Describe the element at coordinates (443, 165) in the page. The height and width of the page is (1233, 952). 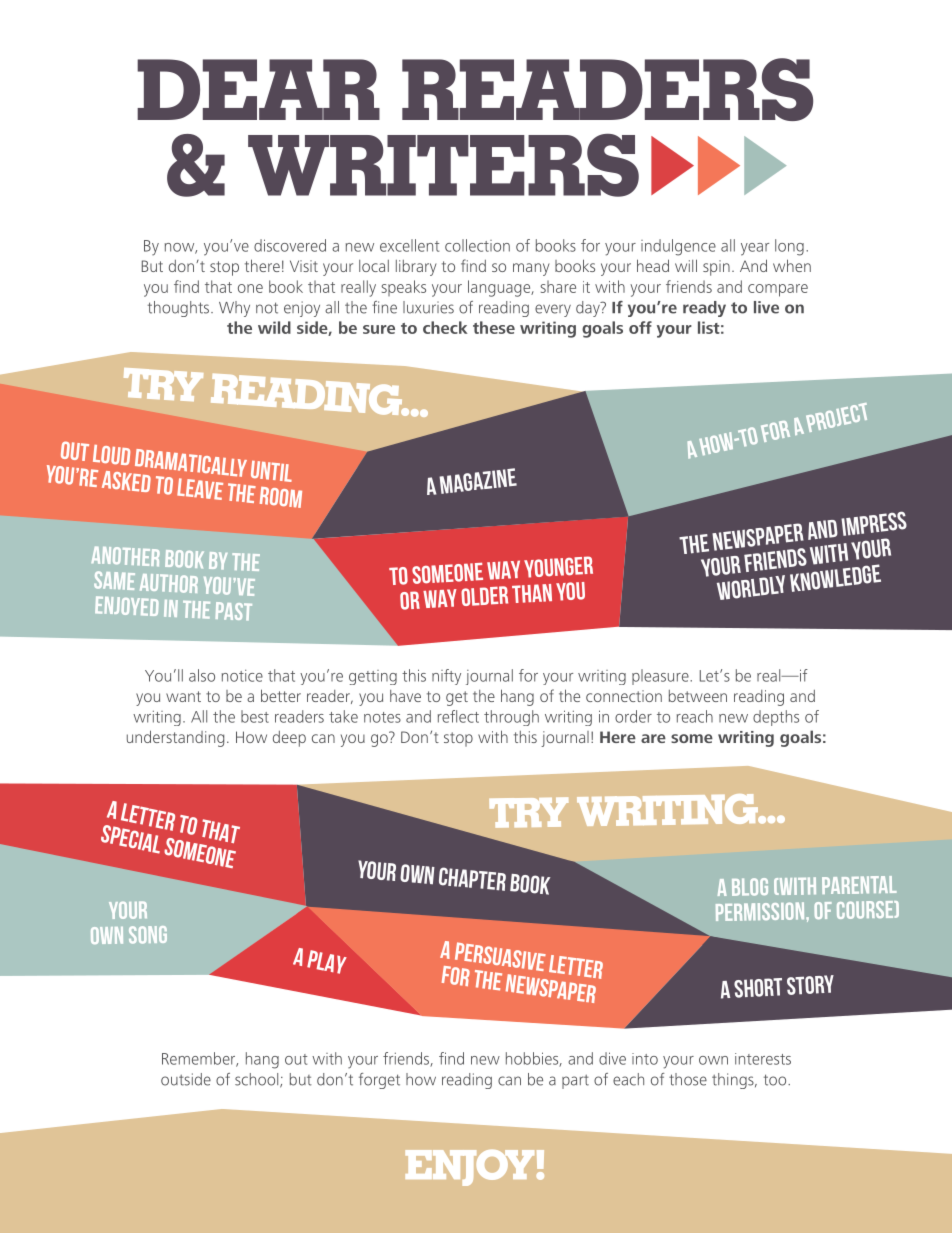
I see `WRITERS` at that location.
